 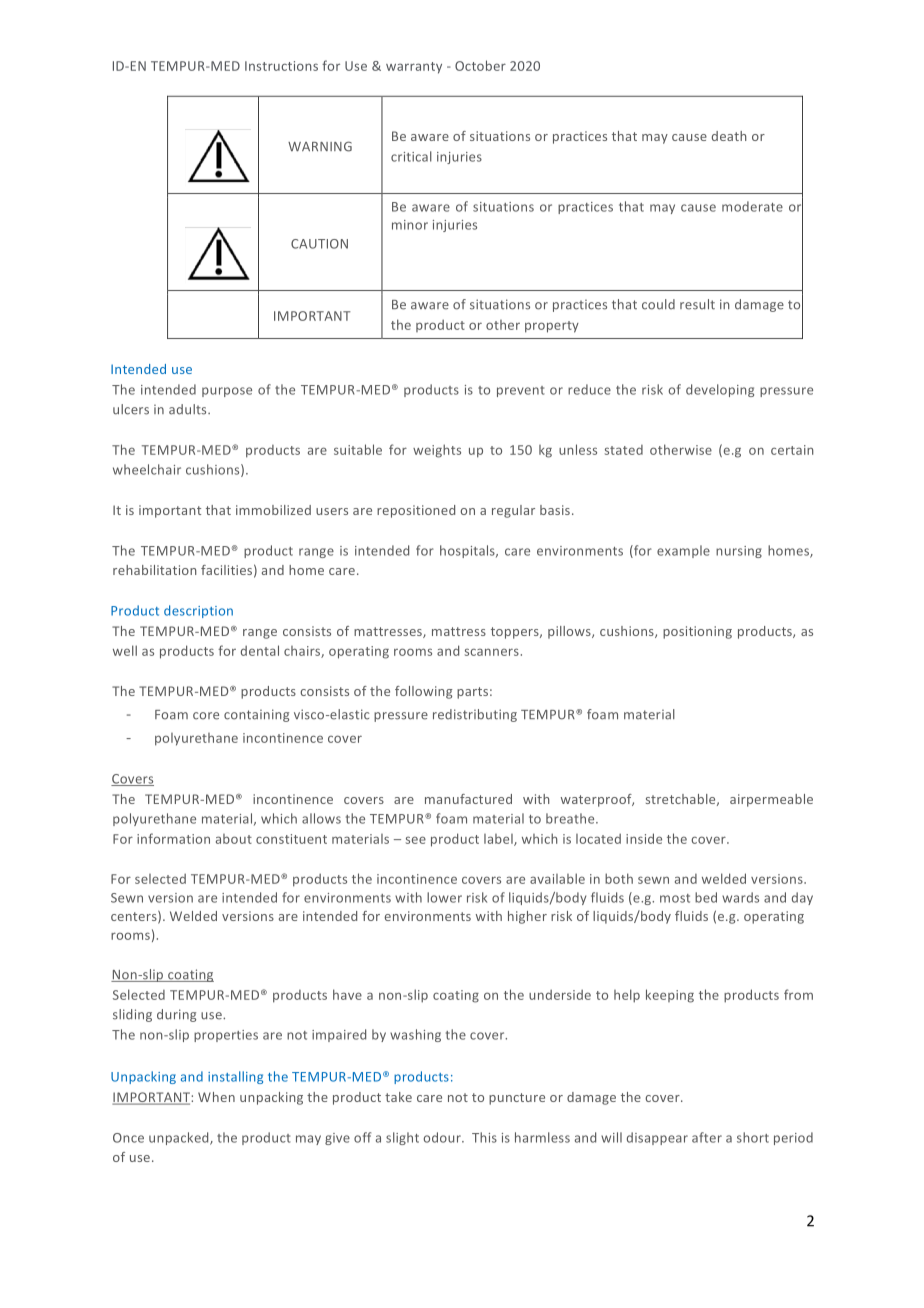 What do you see at coordinates (227, 392) in the page?
I see `purpose` at bounding box center [227, 392].
